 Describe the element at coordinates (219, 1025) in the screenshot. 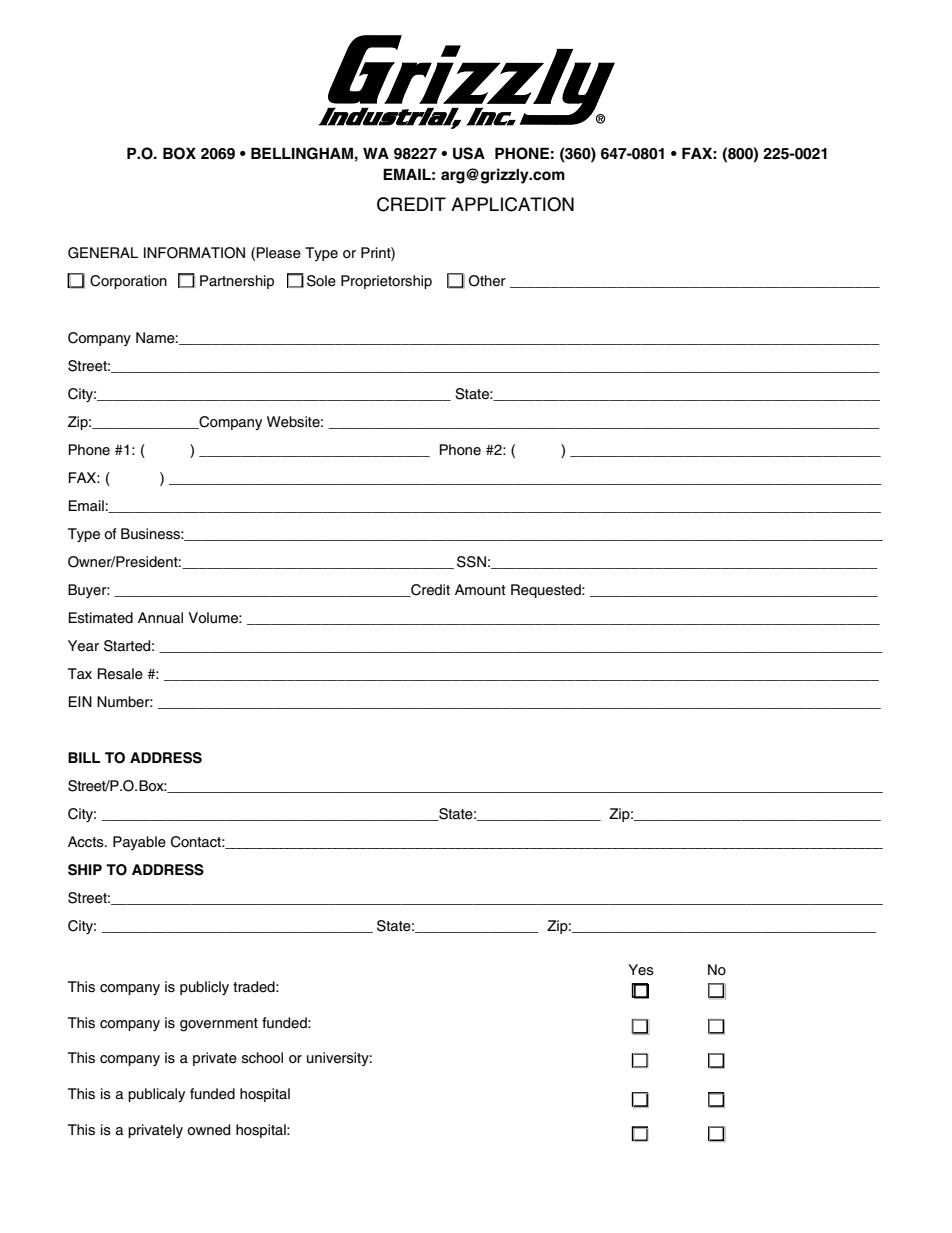

I see `government` at that location.
